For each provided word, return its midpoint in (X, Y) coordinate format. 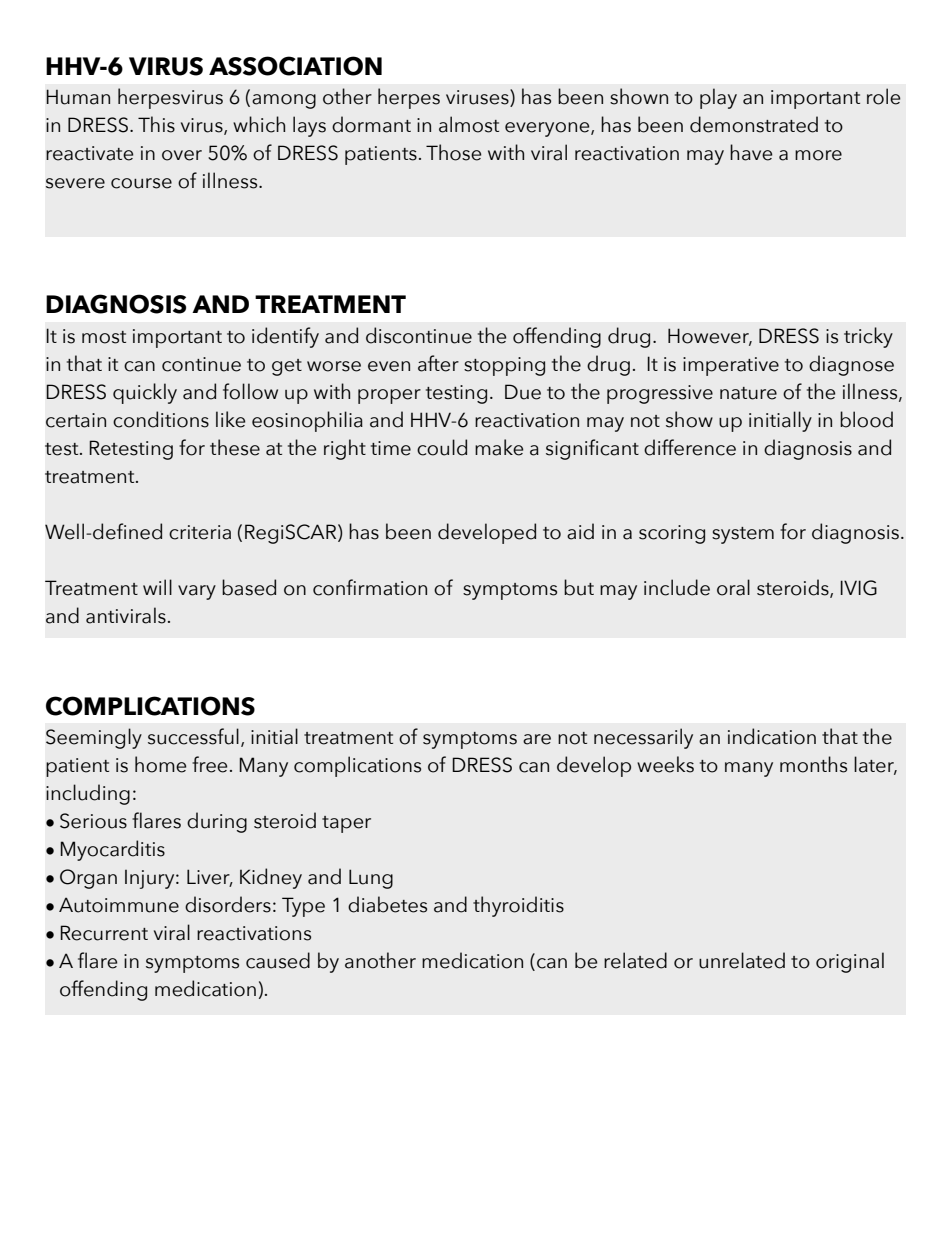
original (850, 962)
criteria (200, 532)
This (156, 124)
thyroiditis (518, 906)
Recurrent (104, 933)
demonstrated (754, 124)
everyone (548, 129)
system (743, 535)
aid (580, 531)
